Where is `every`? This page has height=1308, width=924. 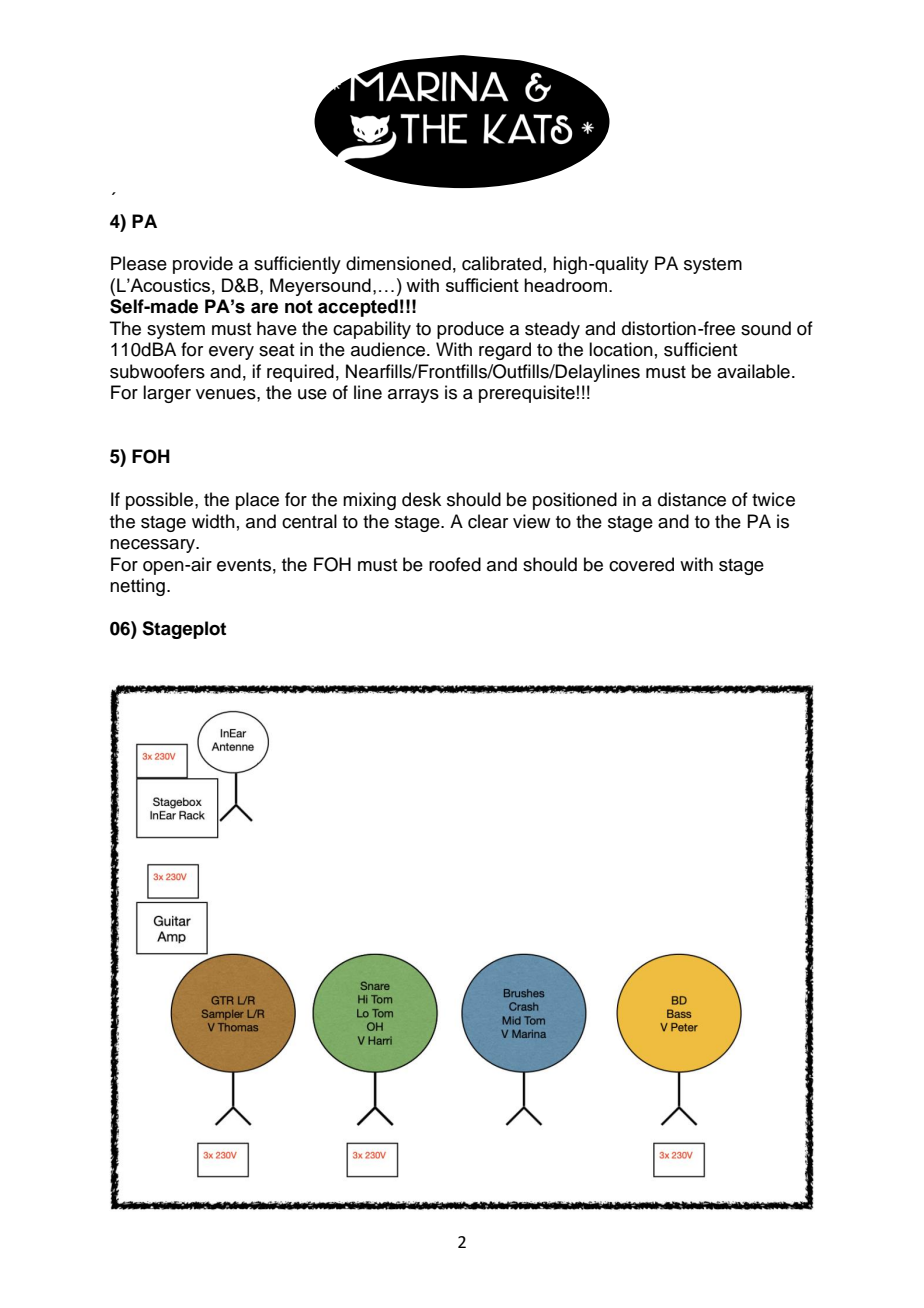 every is located at coordinates (231, 353).
